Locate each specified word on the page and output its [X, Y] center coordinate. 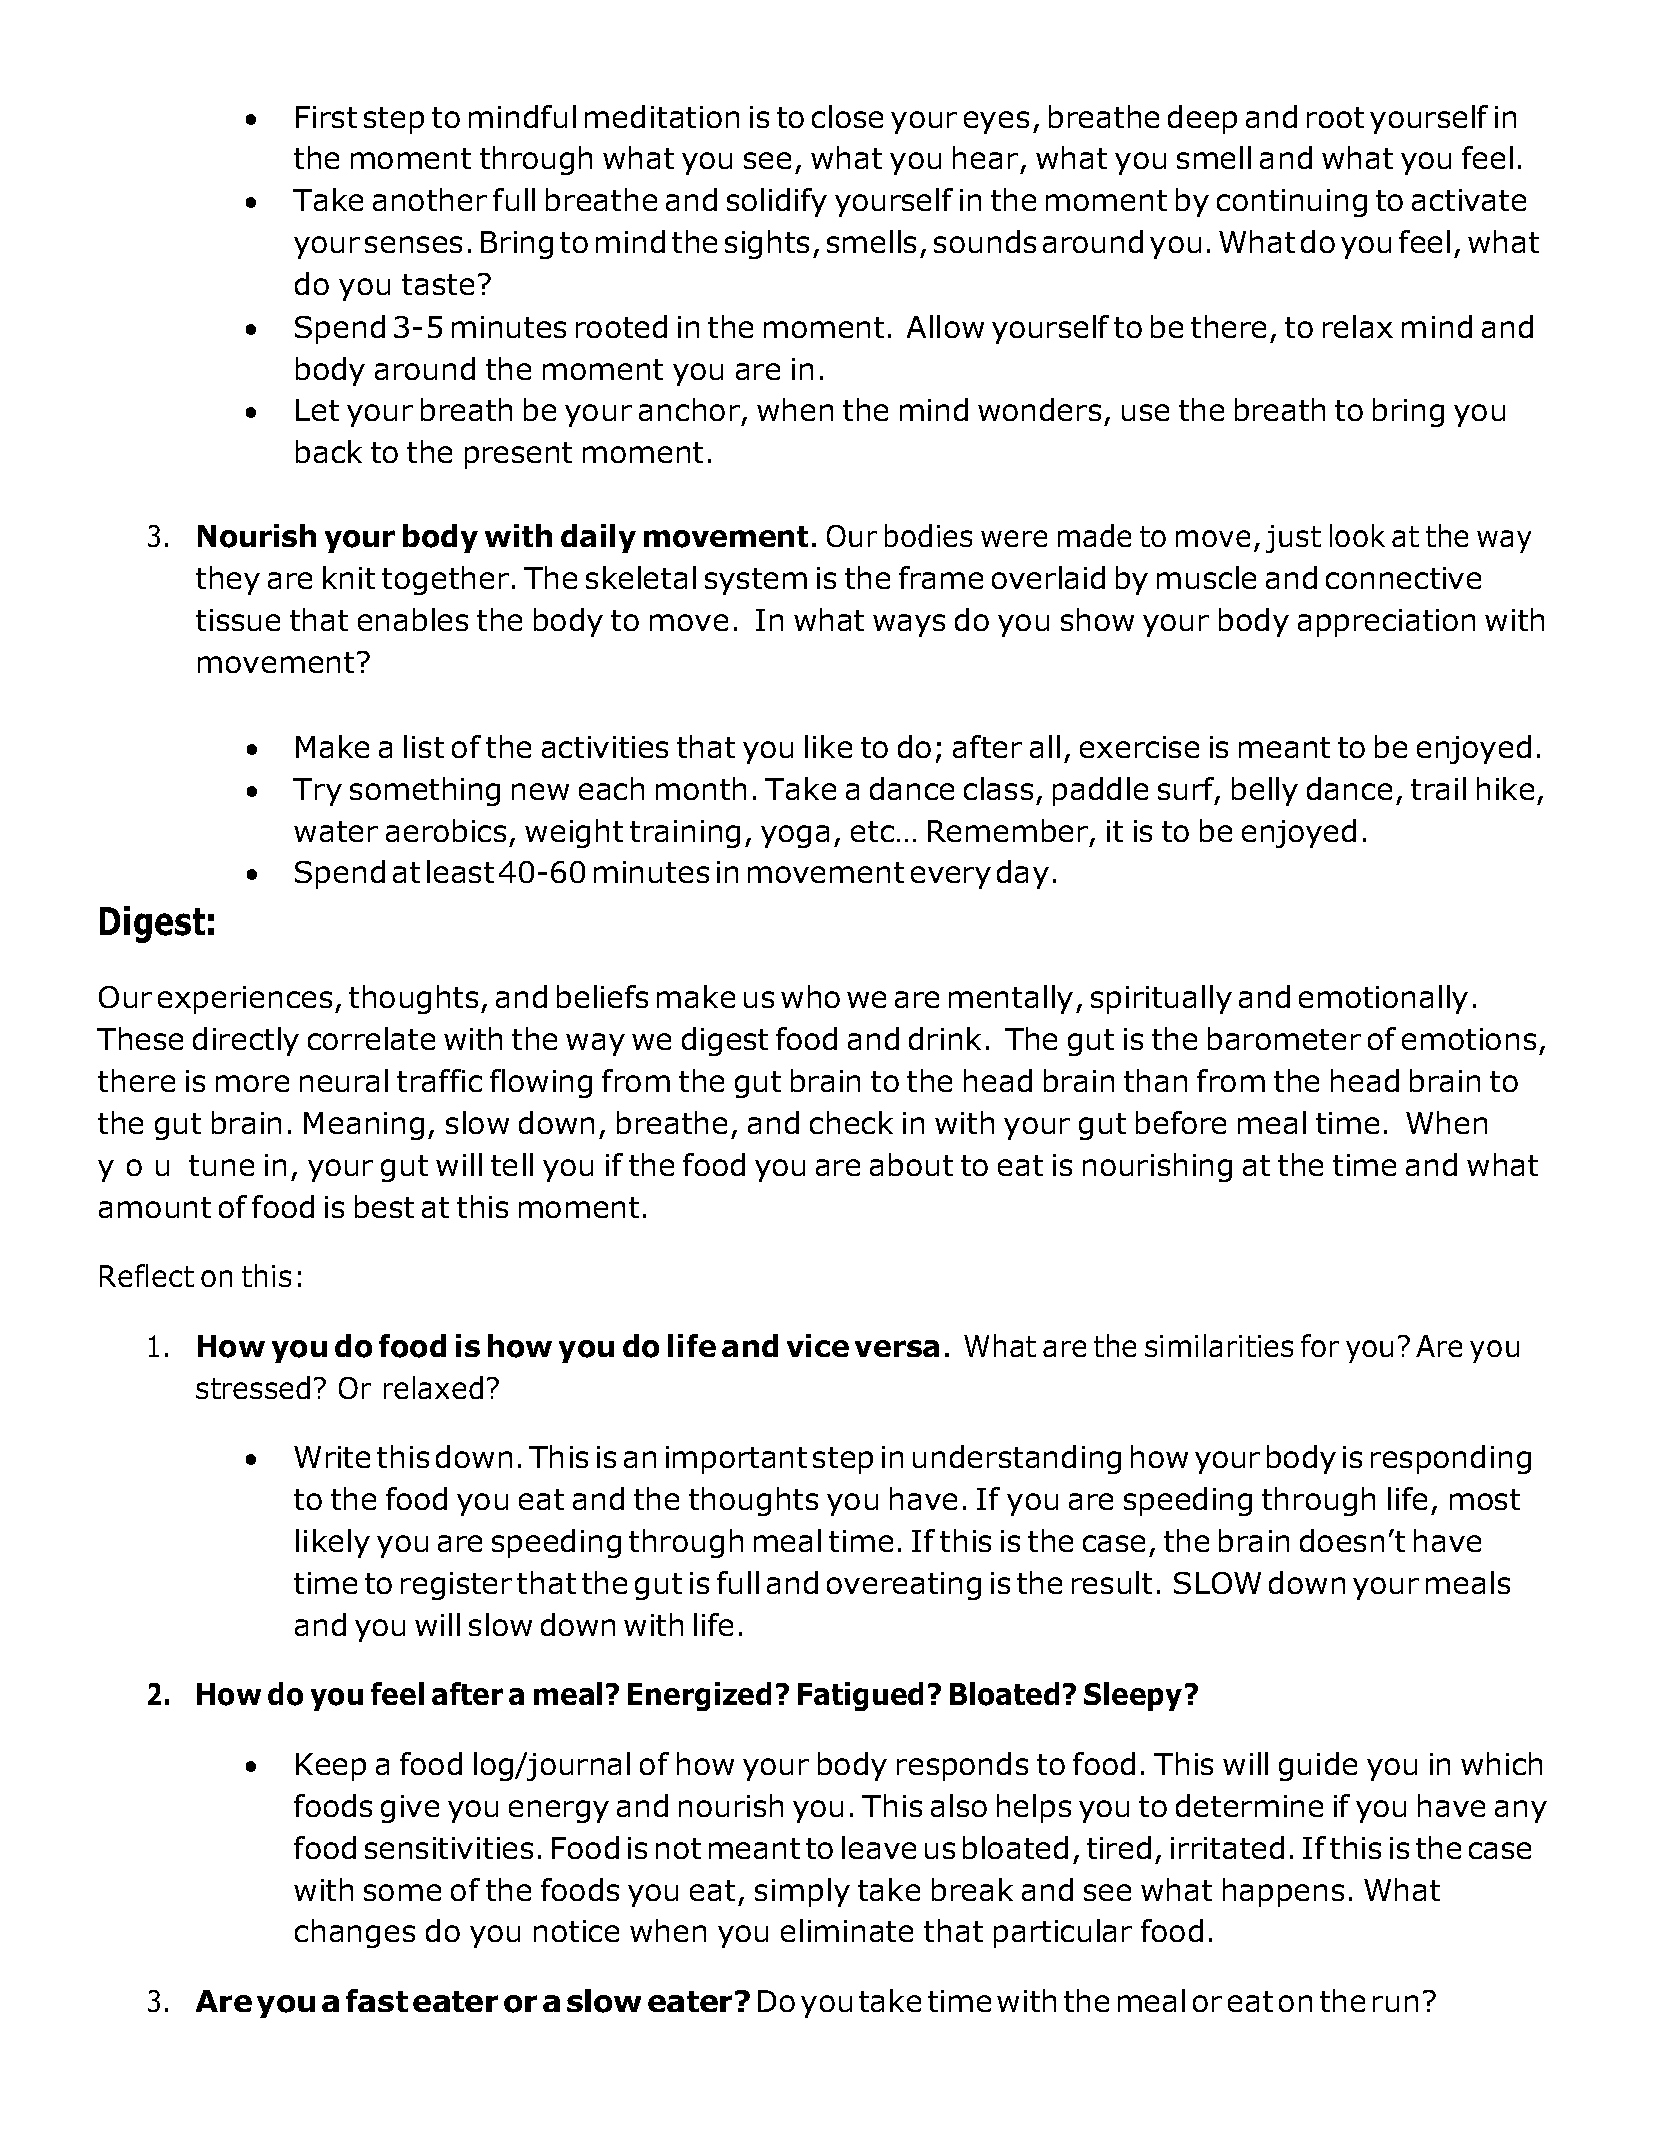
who [810, 996]
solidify [777, 202]
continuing [1292, 203]
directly [246, 1041]
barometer [1284, 1038]
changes [355, 1933]
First [326, 117]
